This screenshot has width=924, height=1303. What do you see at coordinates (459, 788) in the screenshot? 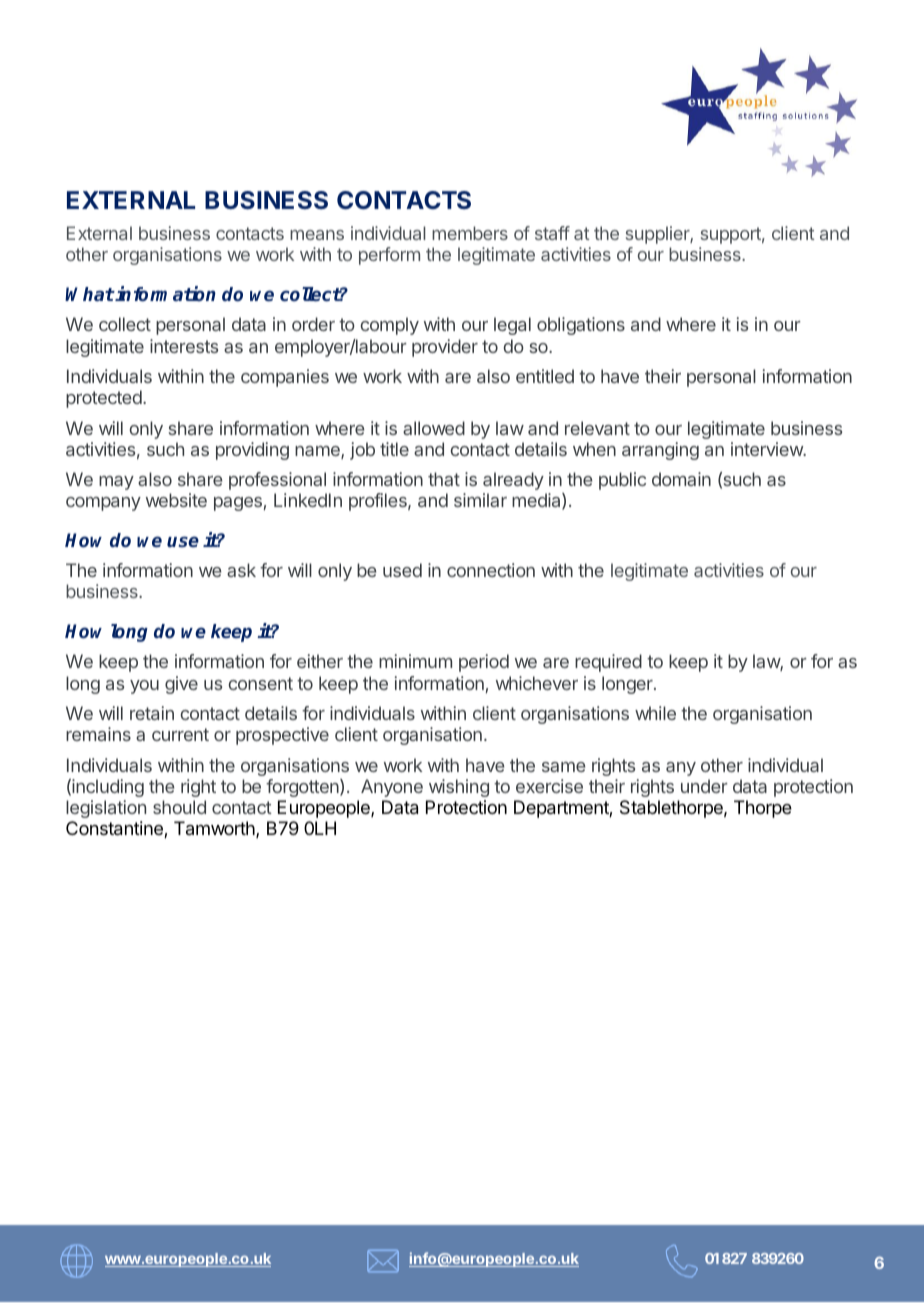
I see `wishing` at bounding box center [459, 788].
